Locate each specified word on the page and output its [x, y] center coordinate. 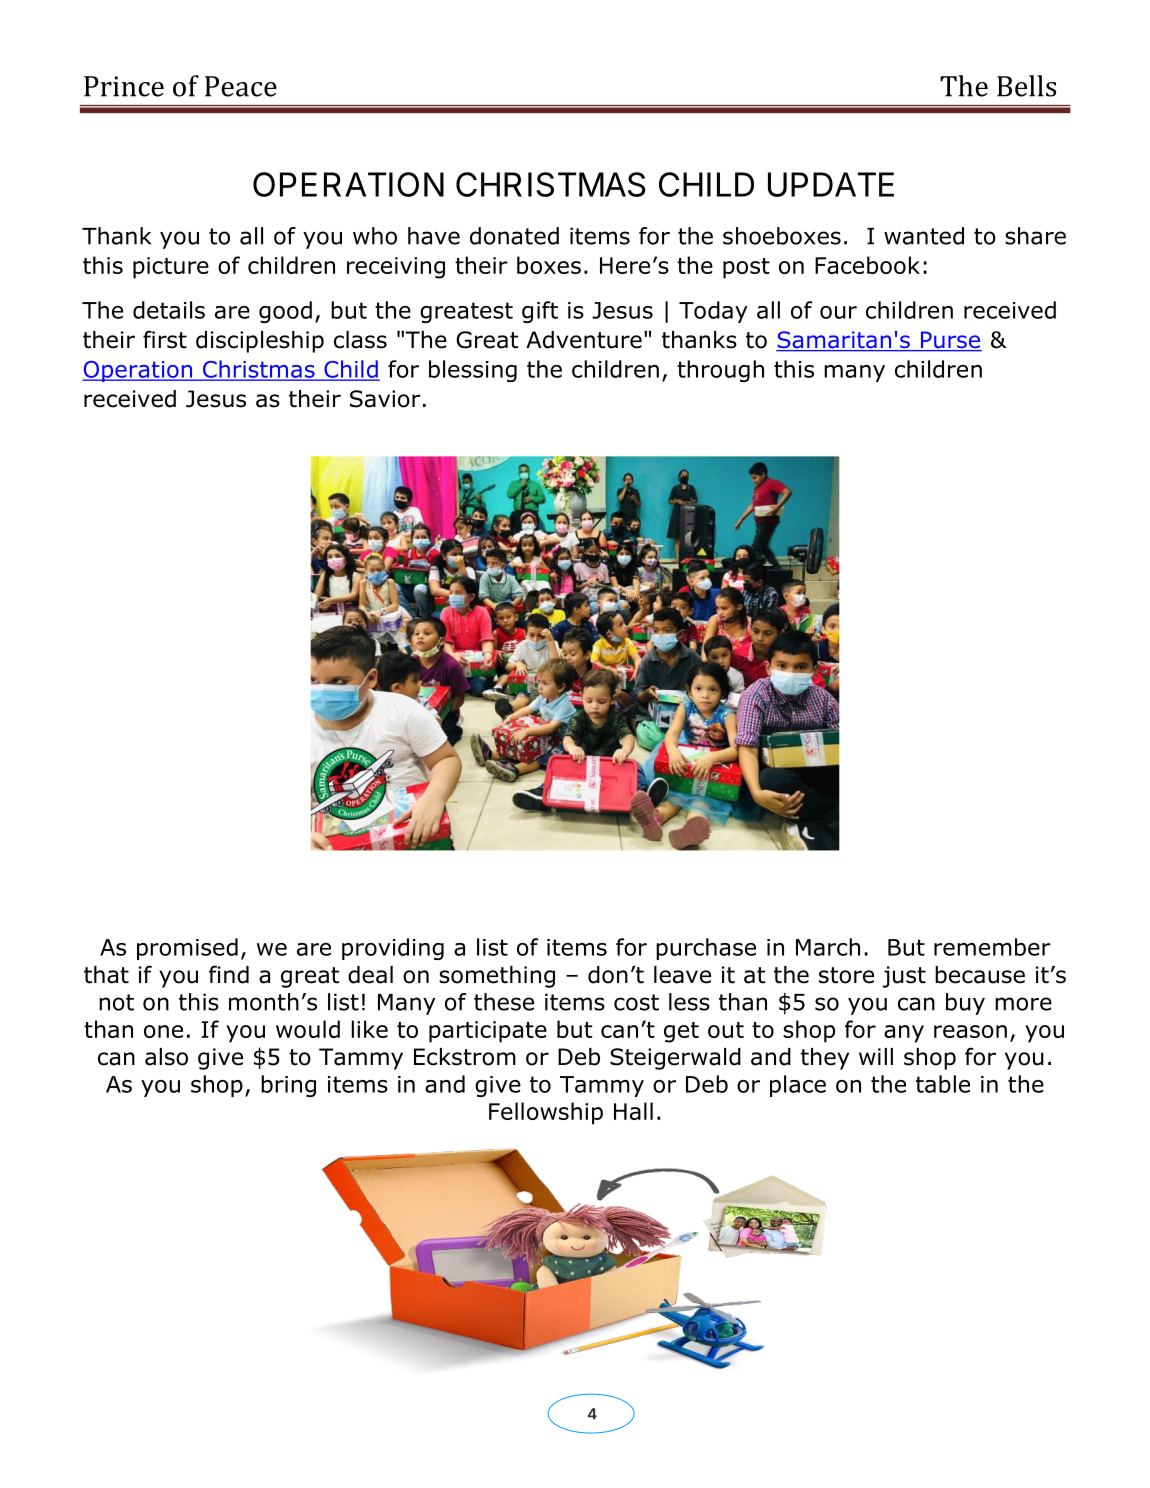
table [943, 1084]
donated [514, 236]
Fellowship [546, 1113]
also [166, 1057]
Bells [1026, 86]
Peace [241, 86]
